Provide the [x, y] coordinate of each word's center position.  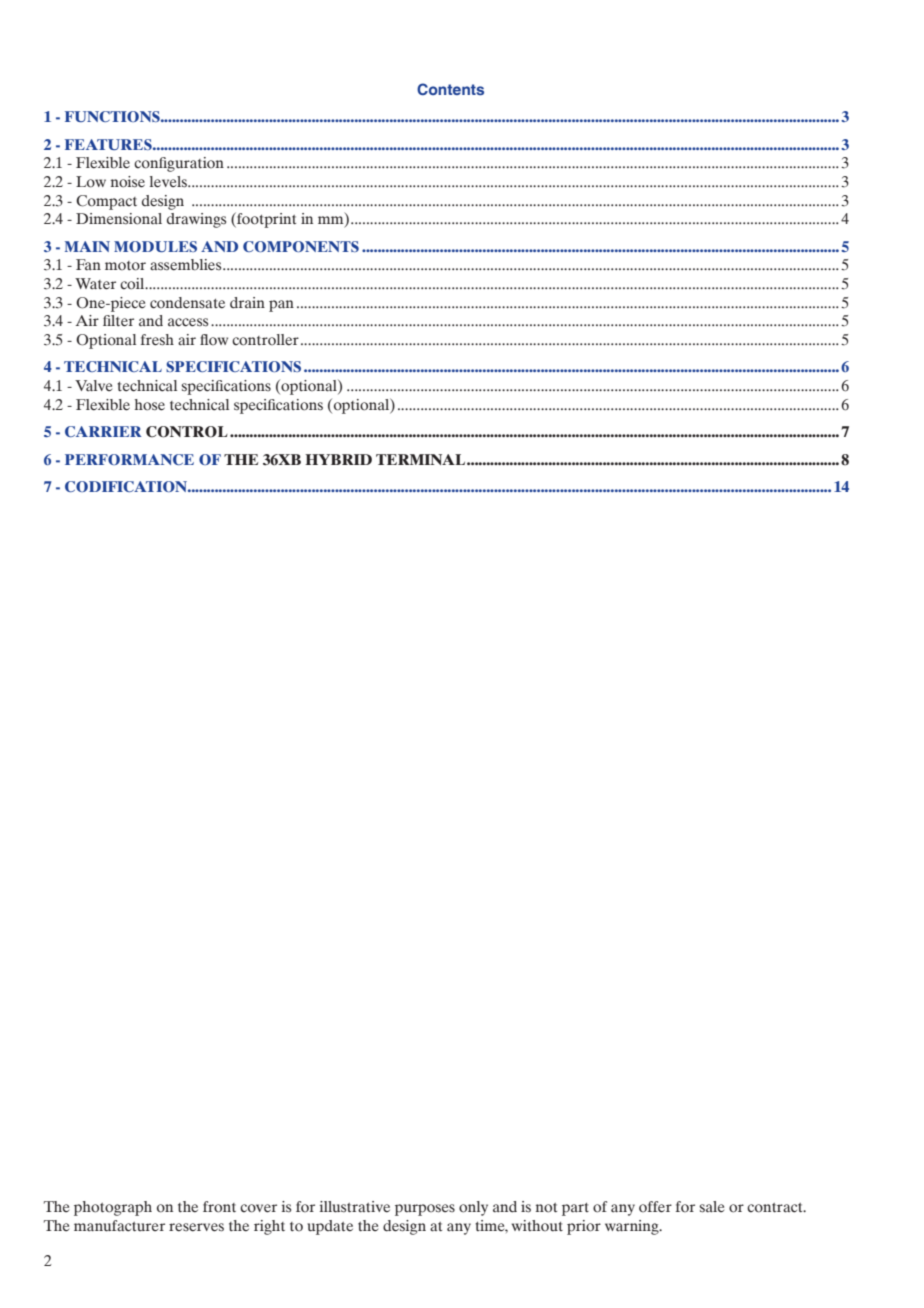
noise [128, 182]
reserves [196, 1227]
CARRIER [103, 431]
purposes [425, 1210]
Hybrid [338, 459]
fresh [157, 340]
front [219, 1207]
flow [214, 340]
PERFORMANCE [129, 459]
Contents [450, 89]
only [473, 1208]
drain [247, 303]
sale [711, 1207]
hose [150, 405]
